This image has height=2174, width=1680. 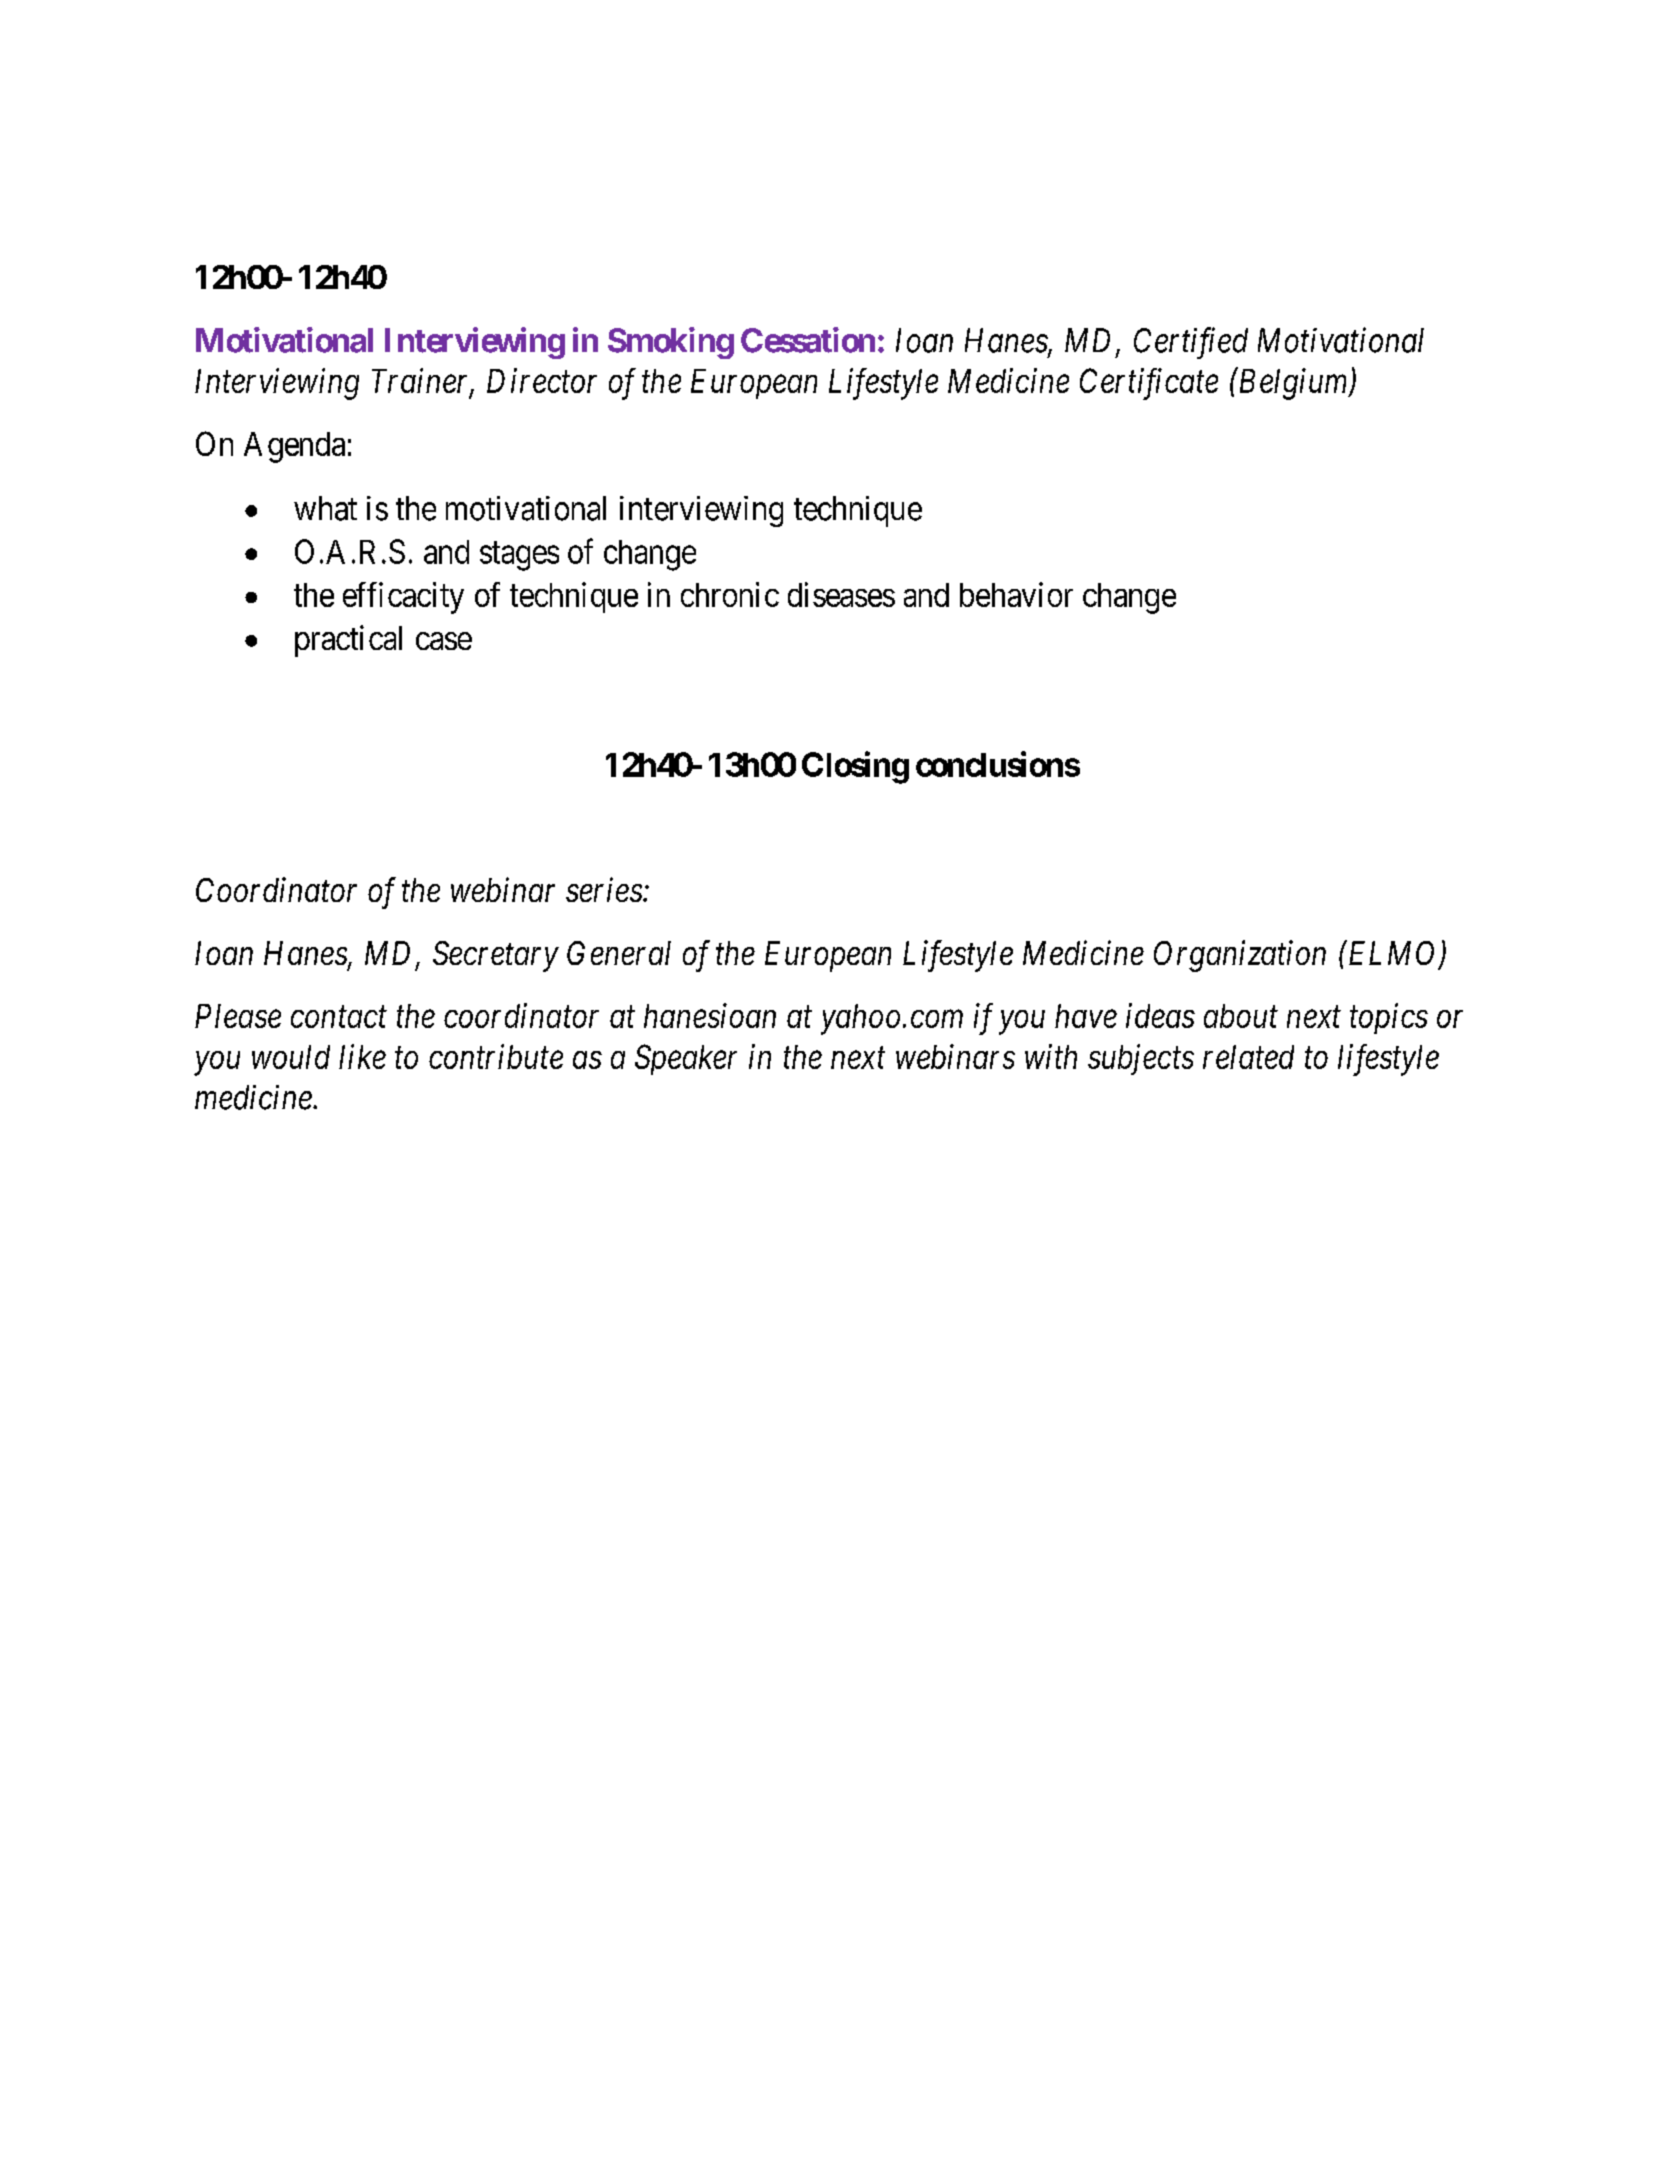 What do you see at coordinates (362, 1056) in the image?
I see `like` at bounding box center [362, 1056].
